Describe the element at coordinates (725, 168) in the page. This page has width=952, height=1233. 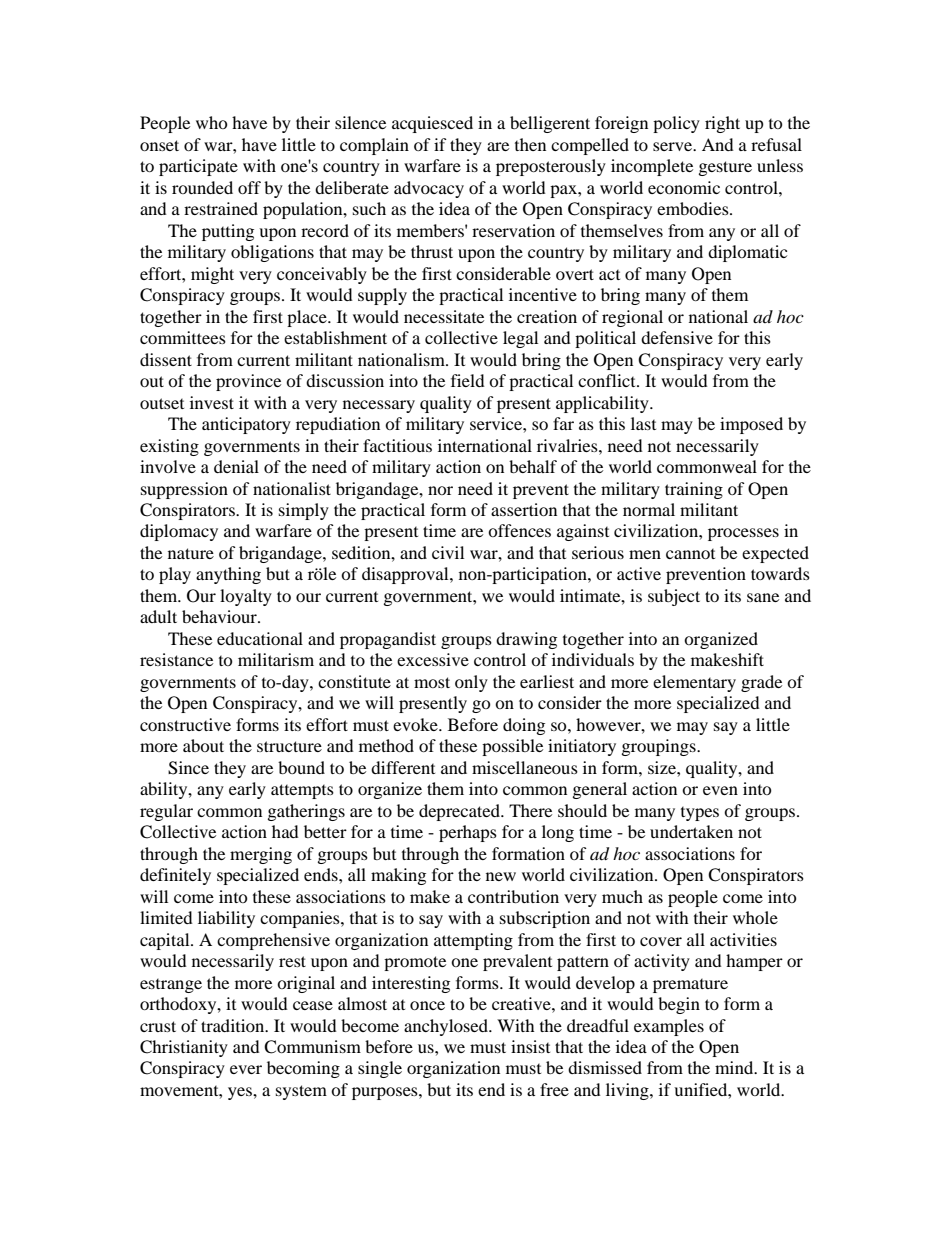
I see `gesture` at that location.
